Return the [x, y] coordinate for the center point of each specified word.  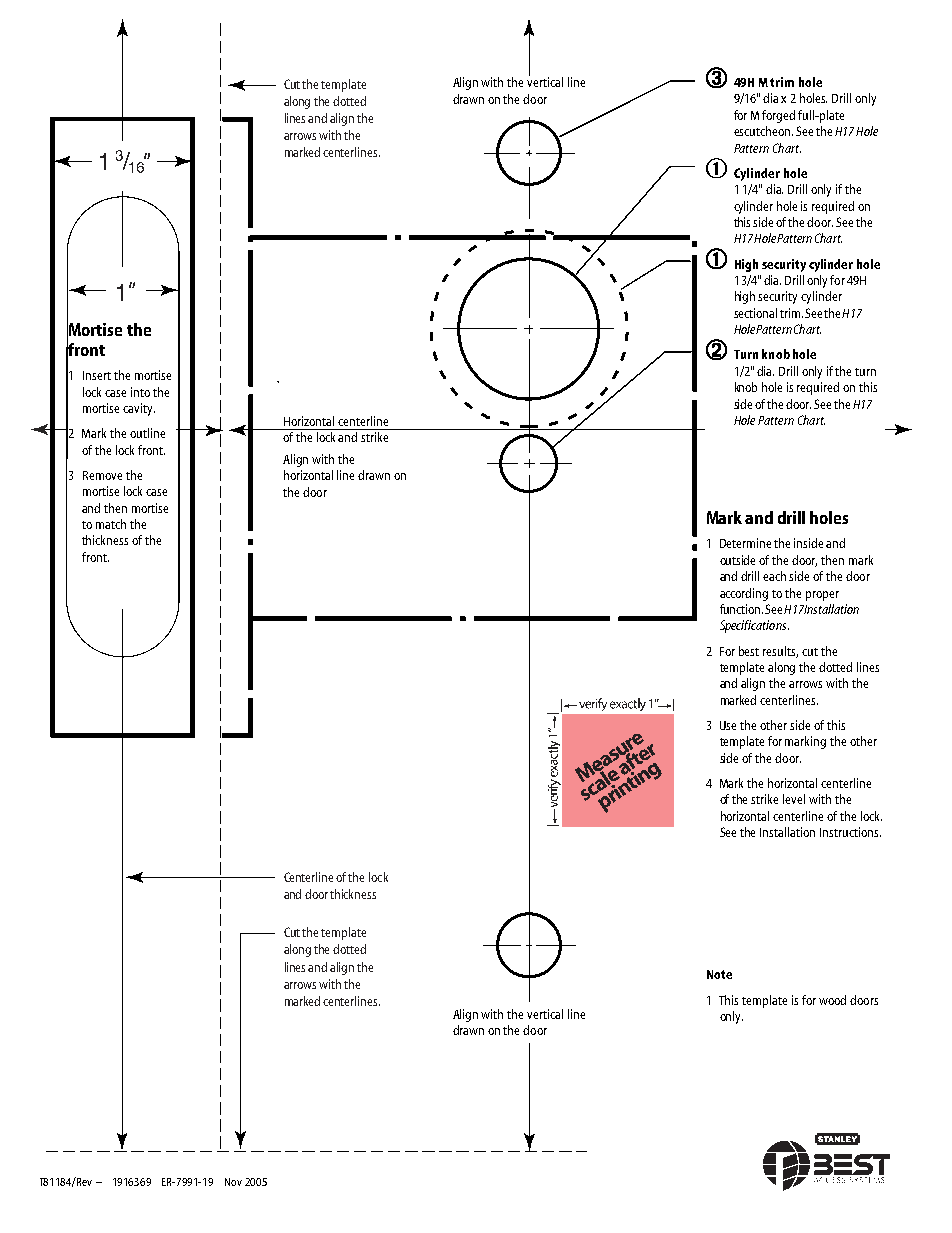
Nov [233, 1182]
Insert [97, 375]
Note [719, 974]
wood [832, 1000]
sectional [755, 313]
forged [778, 116]
